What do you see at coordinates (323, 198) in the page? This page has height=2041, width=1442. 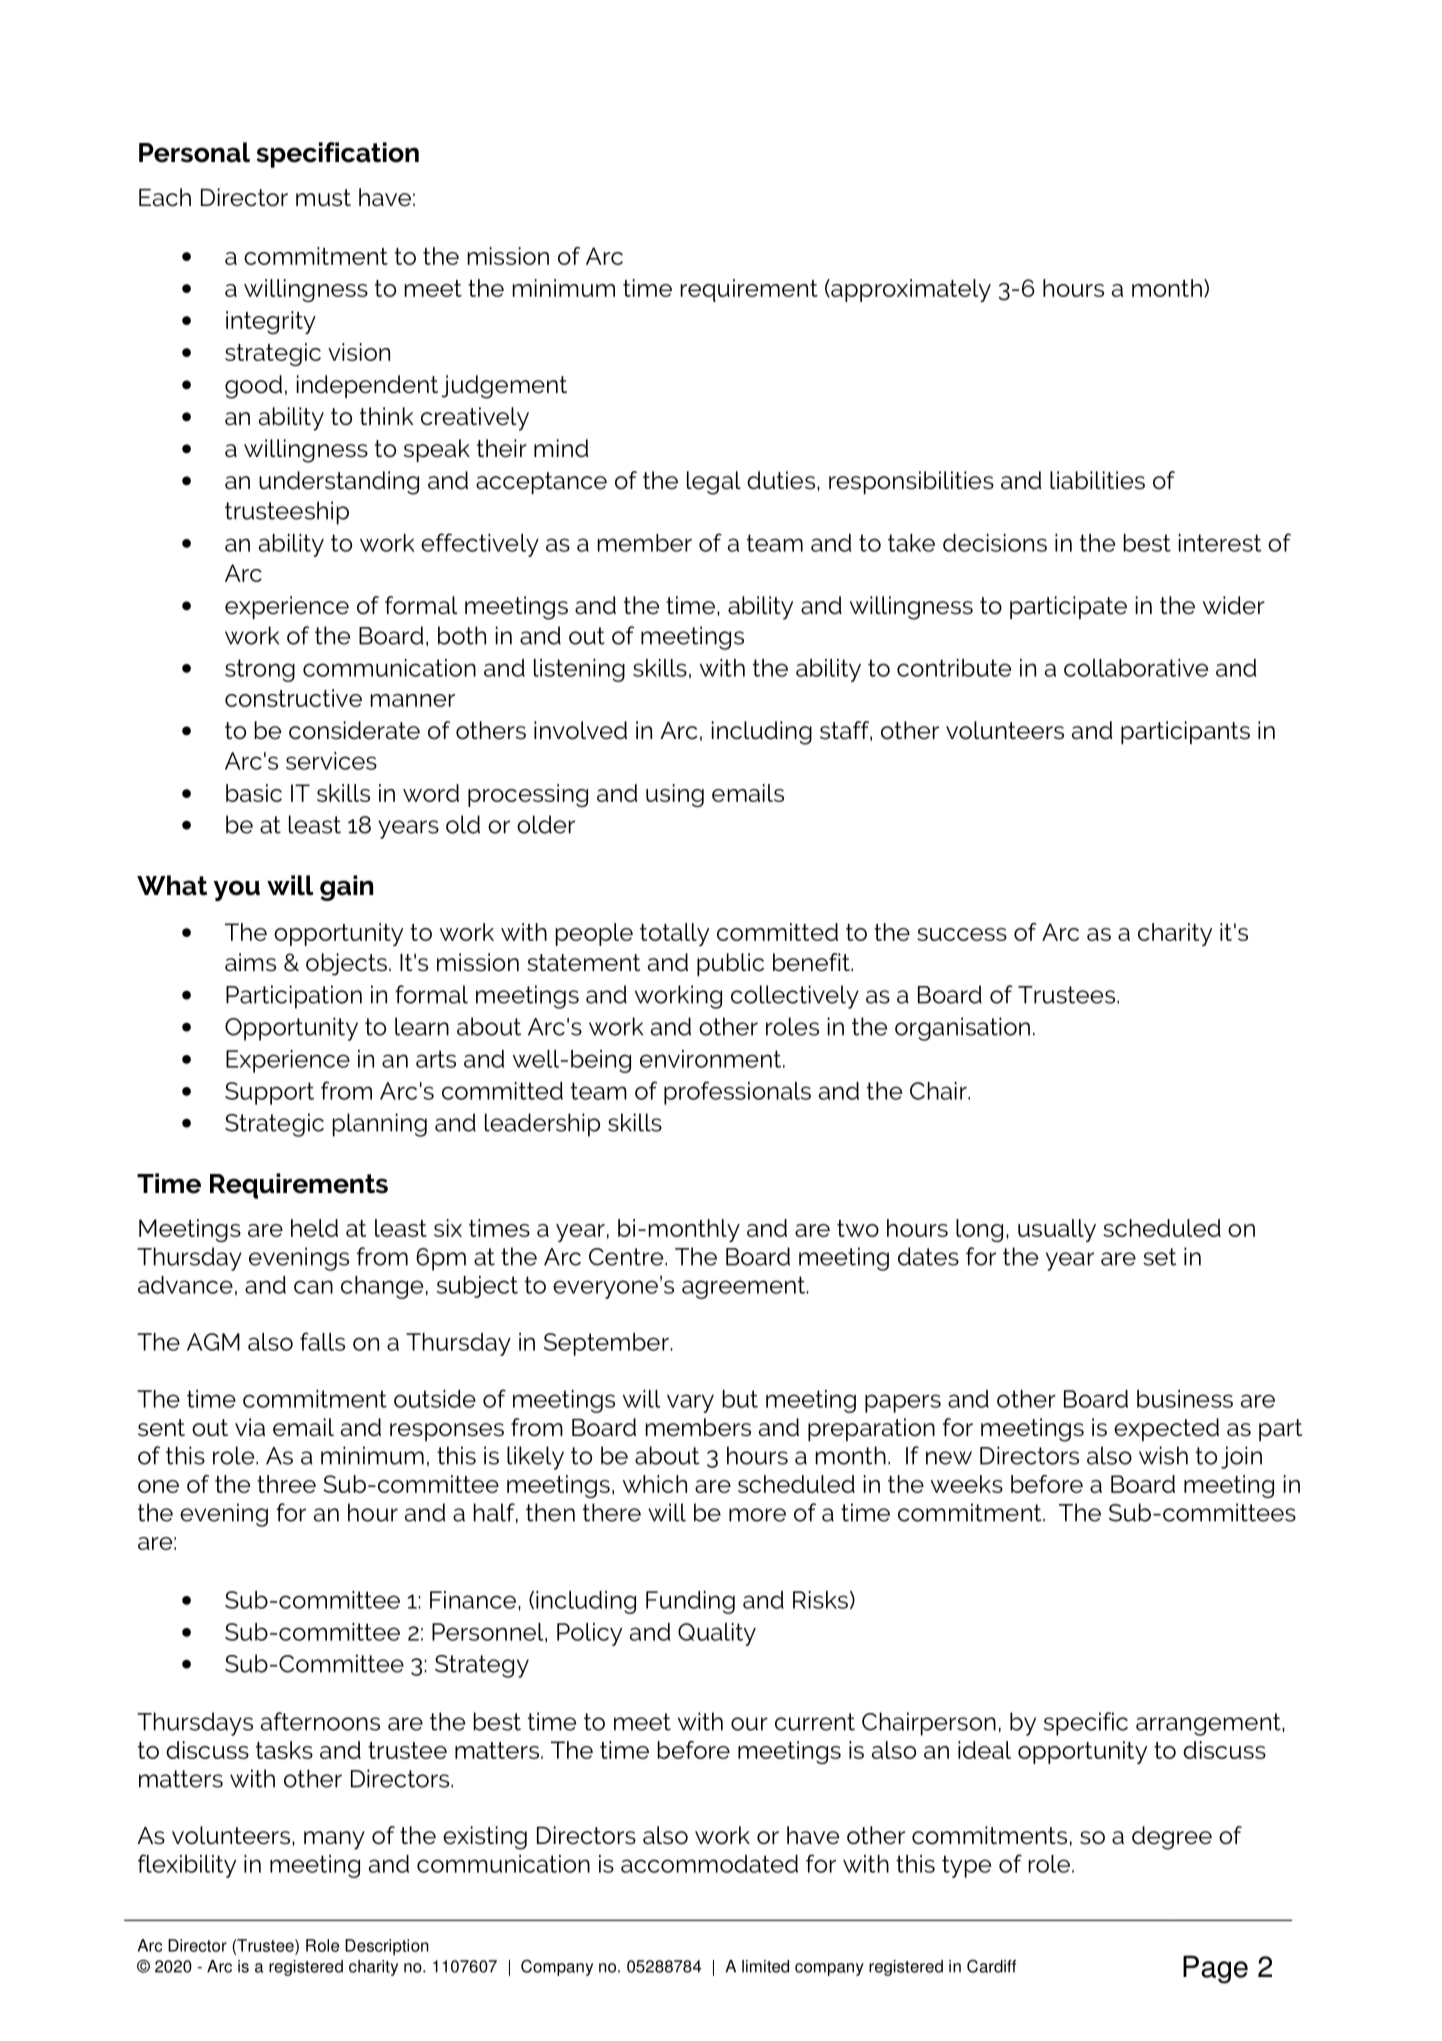 I see `must` at bounding box center [323, 198].
